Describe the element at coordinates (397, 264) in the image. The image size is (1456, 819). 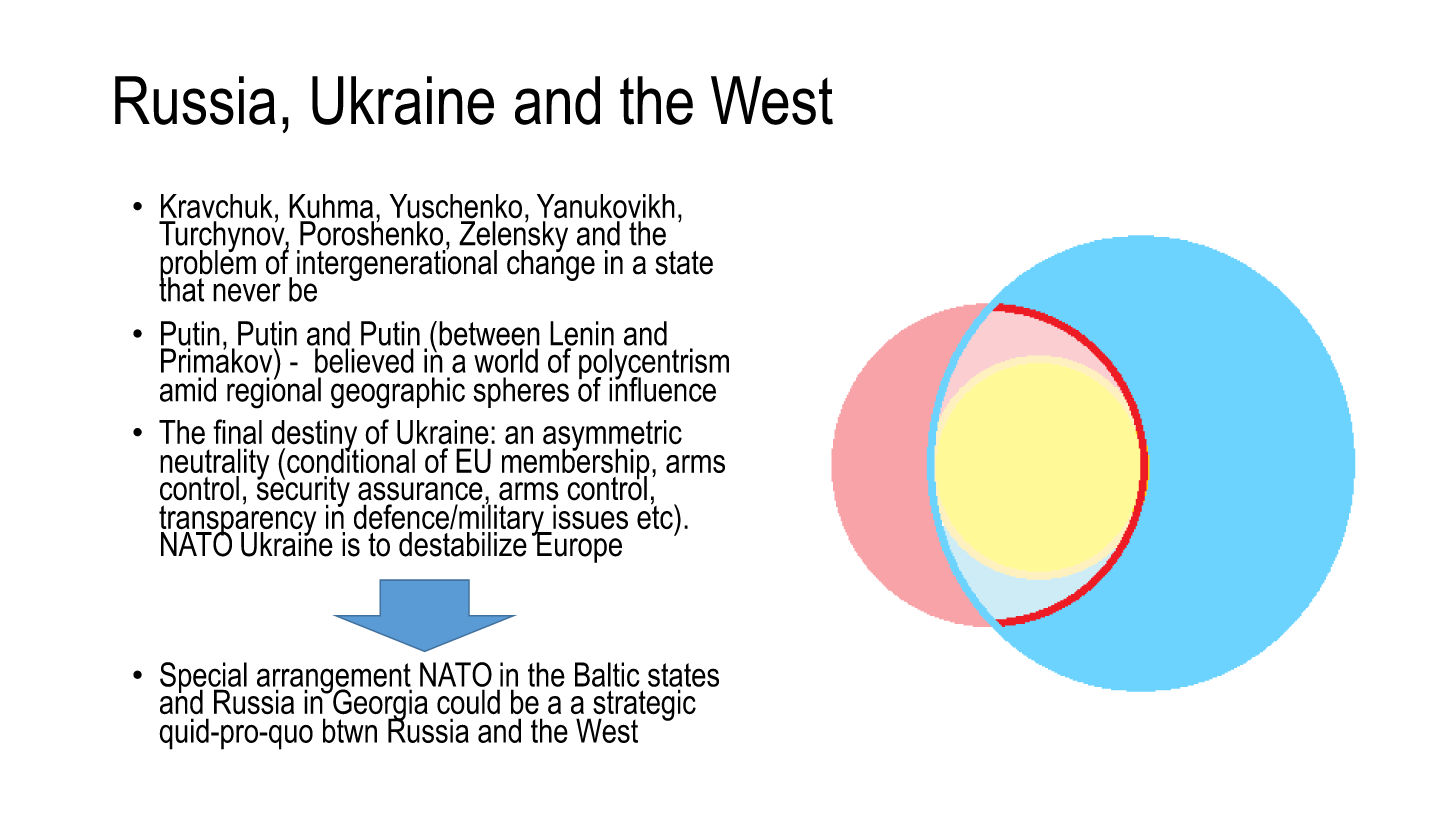
I see `intergenerational` at that location.
